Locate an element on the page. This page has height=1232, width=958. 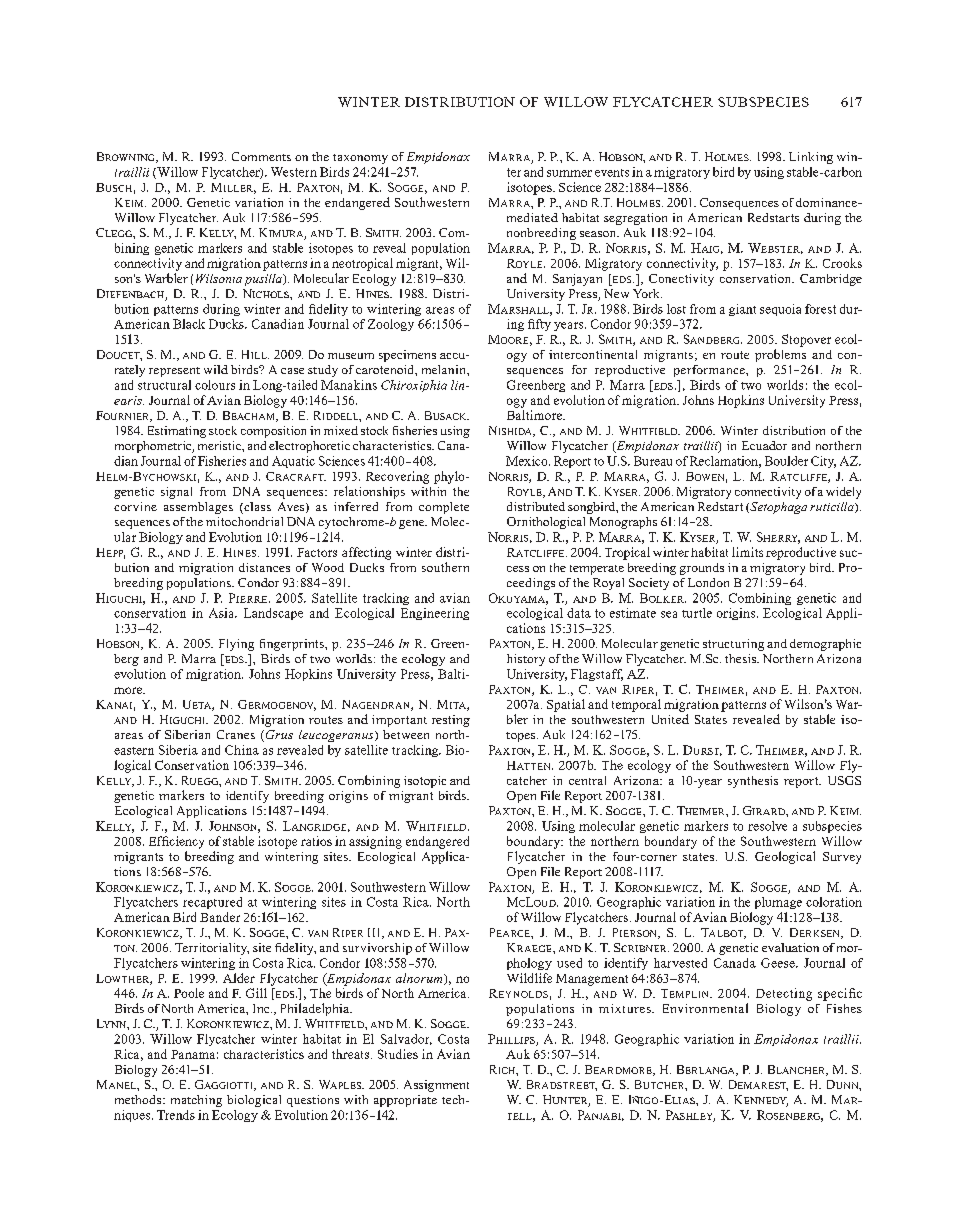
colours is located at coordinates (215, 385).
